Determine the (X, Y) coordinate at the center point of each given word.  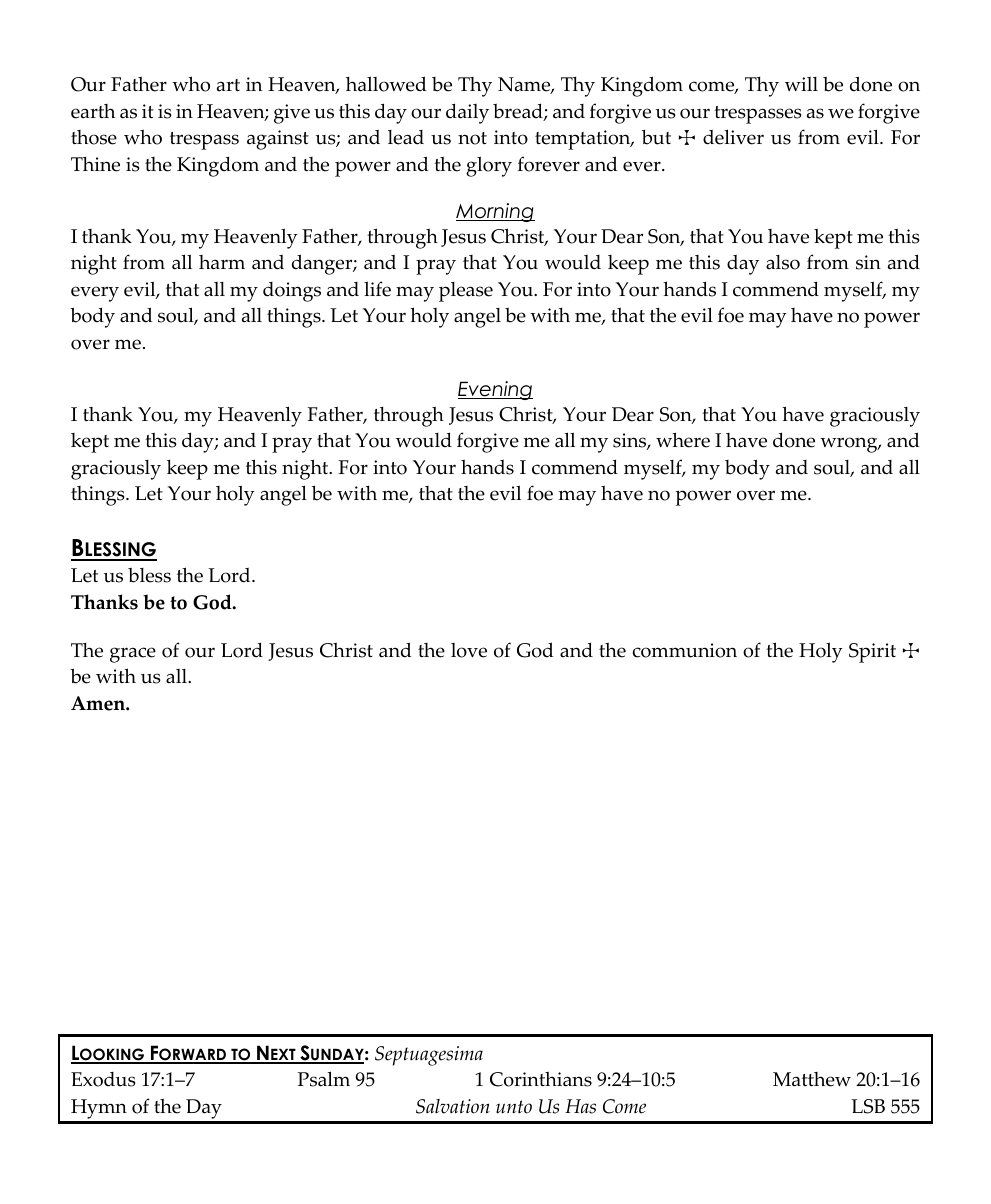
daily (467, 113)
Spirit (872, 653)
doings (292, 292)
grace (133, 655)
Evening (495, 390)
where (683, 440)
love (469, 650)
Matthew (812, 1079)
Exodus (103, 1079)
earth (93, 111)
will (801, 84)
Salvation (453, 1106)
